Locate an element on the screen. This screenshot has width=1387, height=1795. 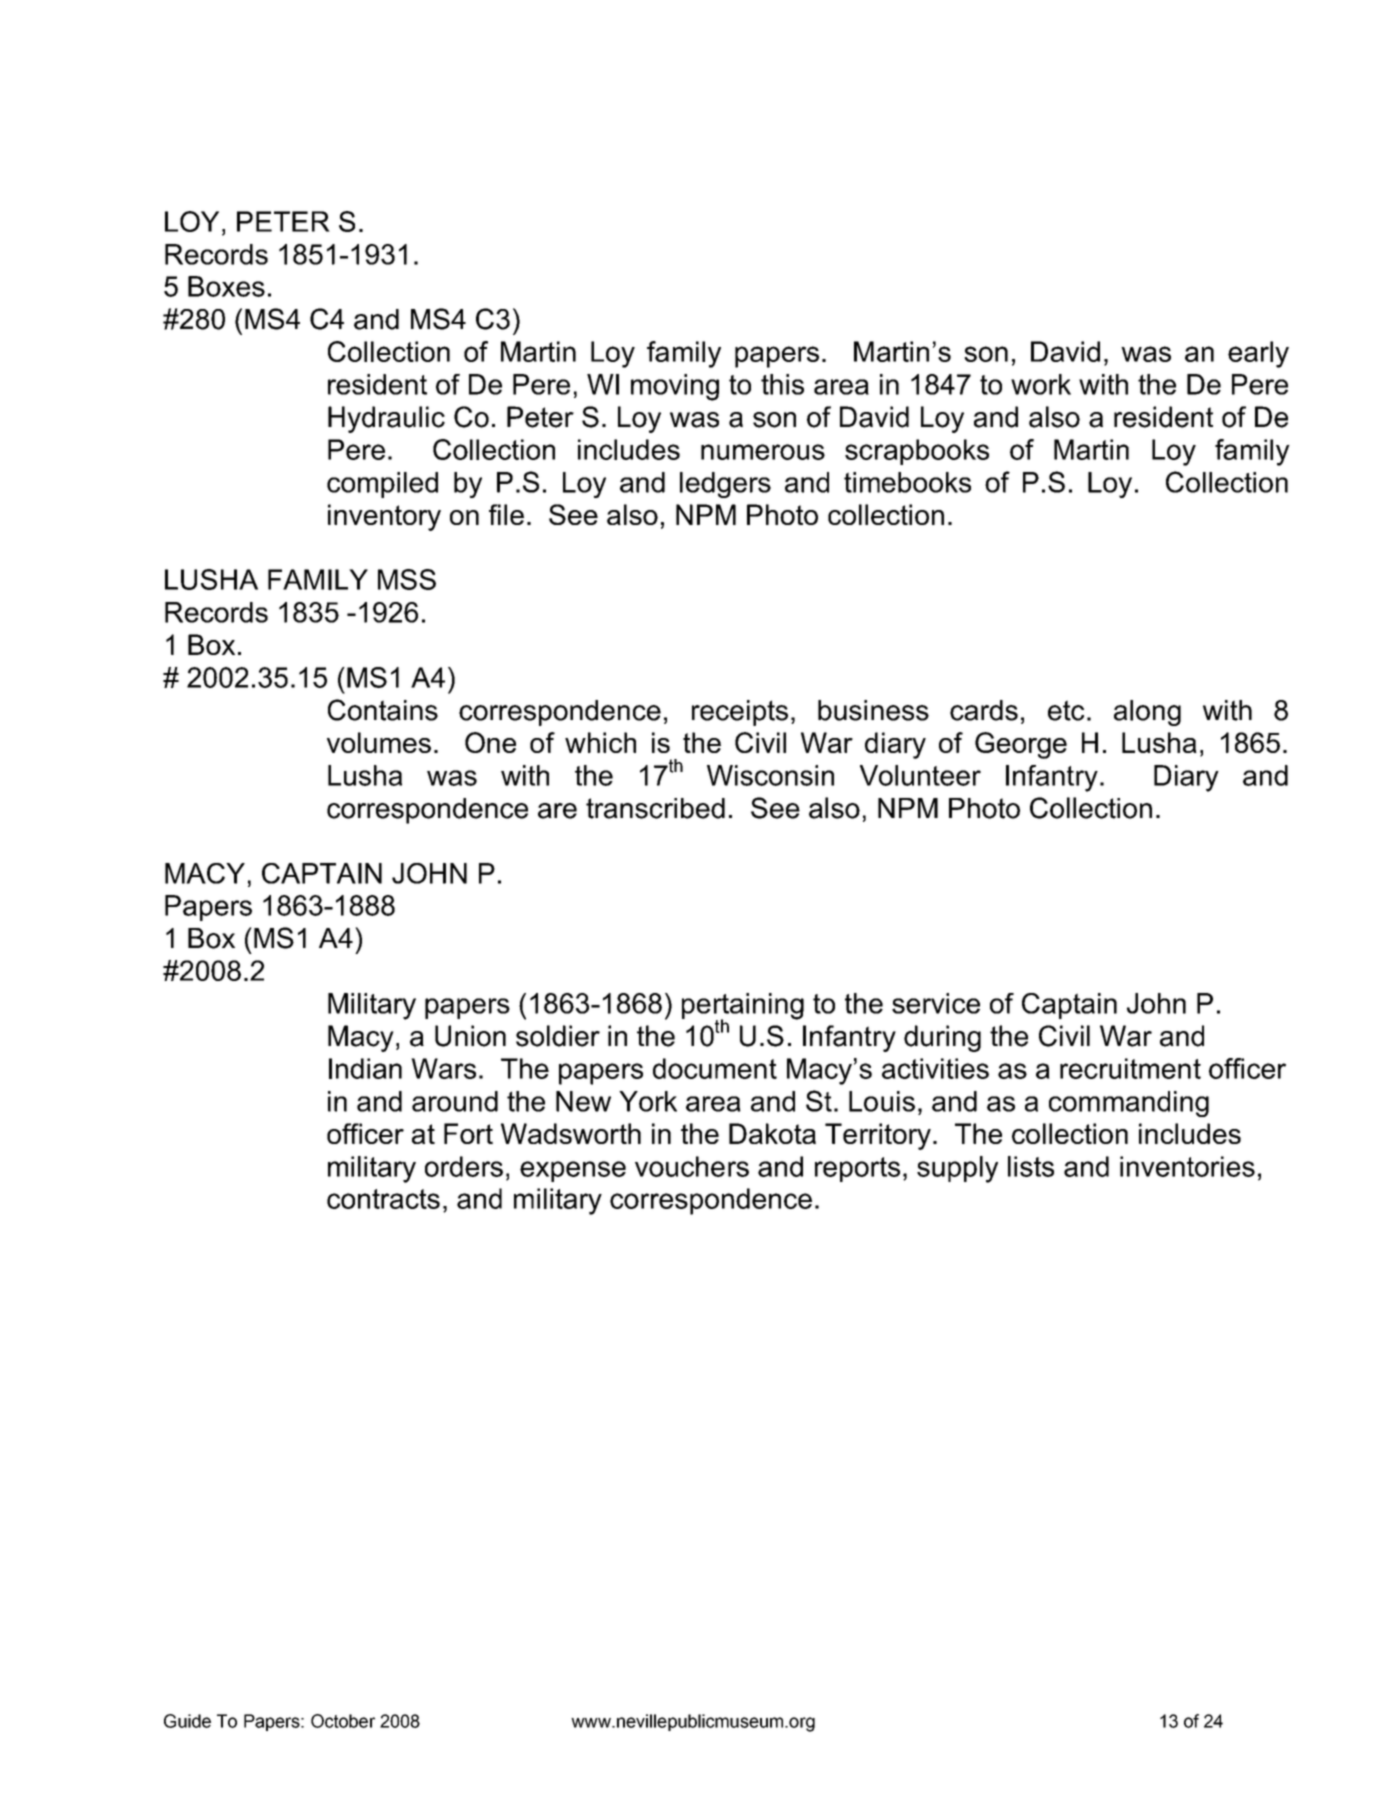
Guide is located at coordinates (187, 1721).
